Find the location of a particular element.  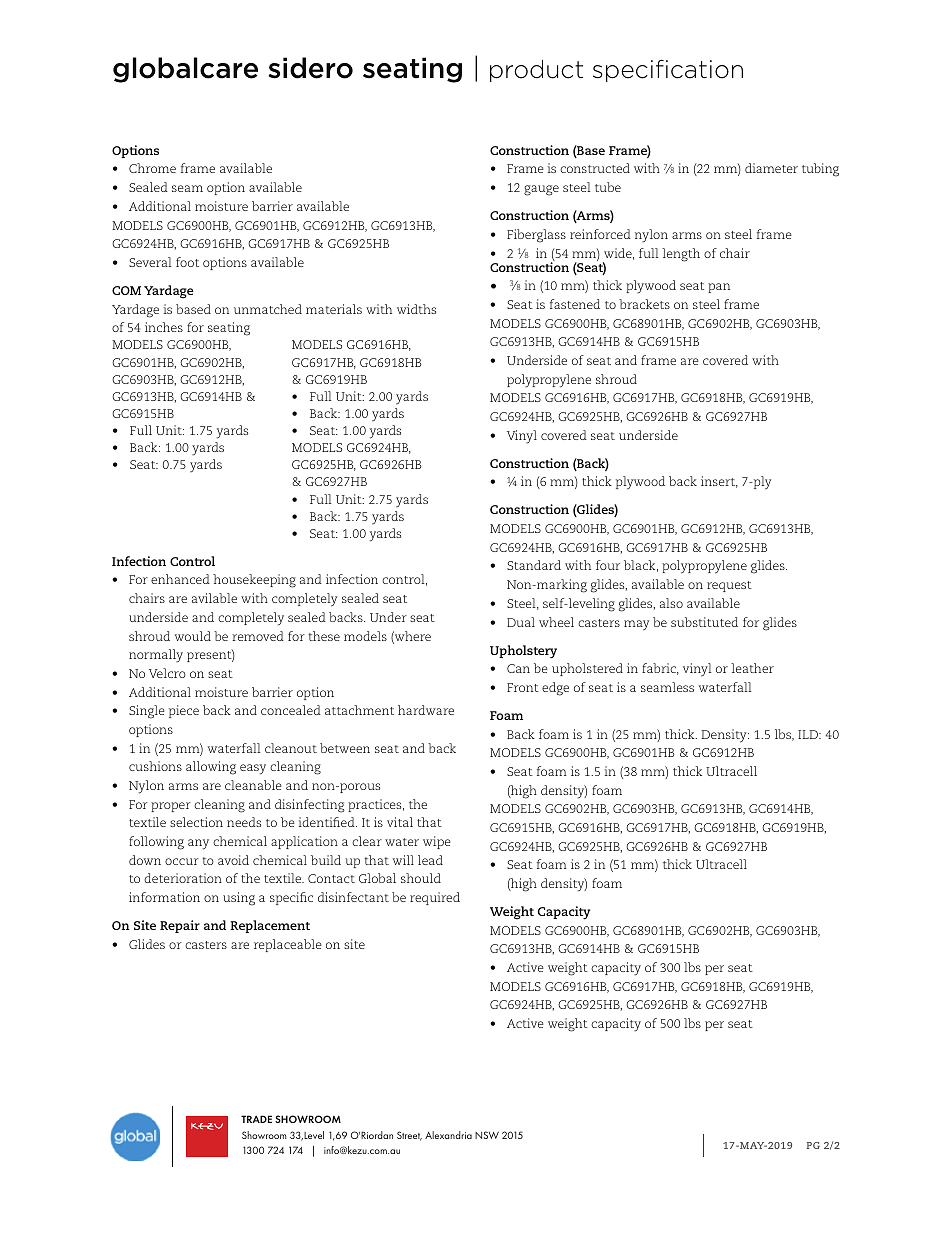

insert is located at coordinates (719, 482).
